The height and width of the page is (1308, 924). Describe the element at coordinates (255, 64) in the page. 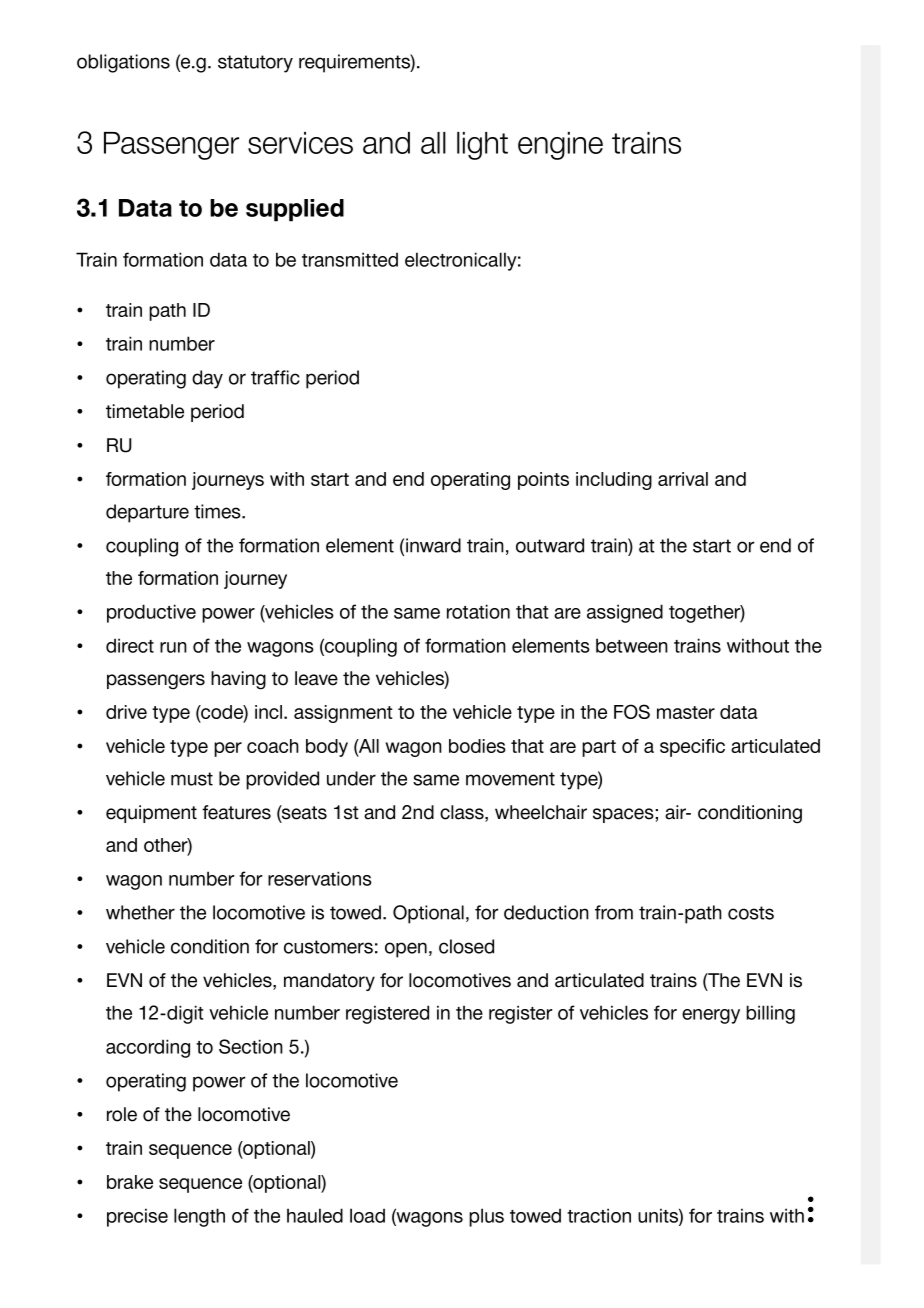

I see `statutory` at that location.
